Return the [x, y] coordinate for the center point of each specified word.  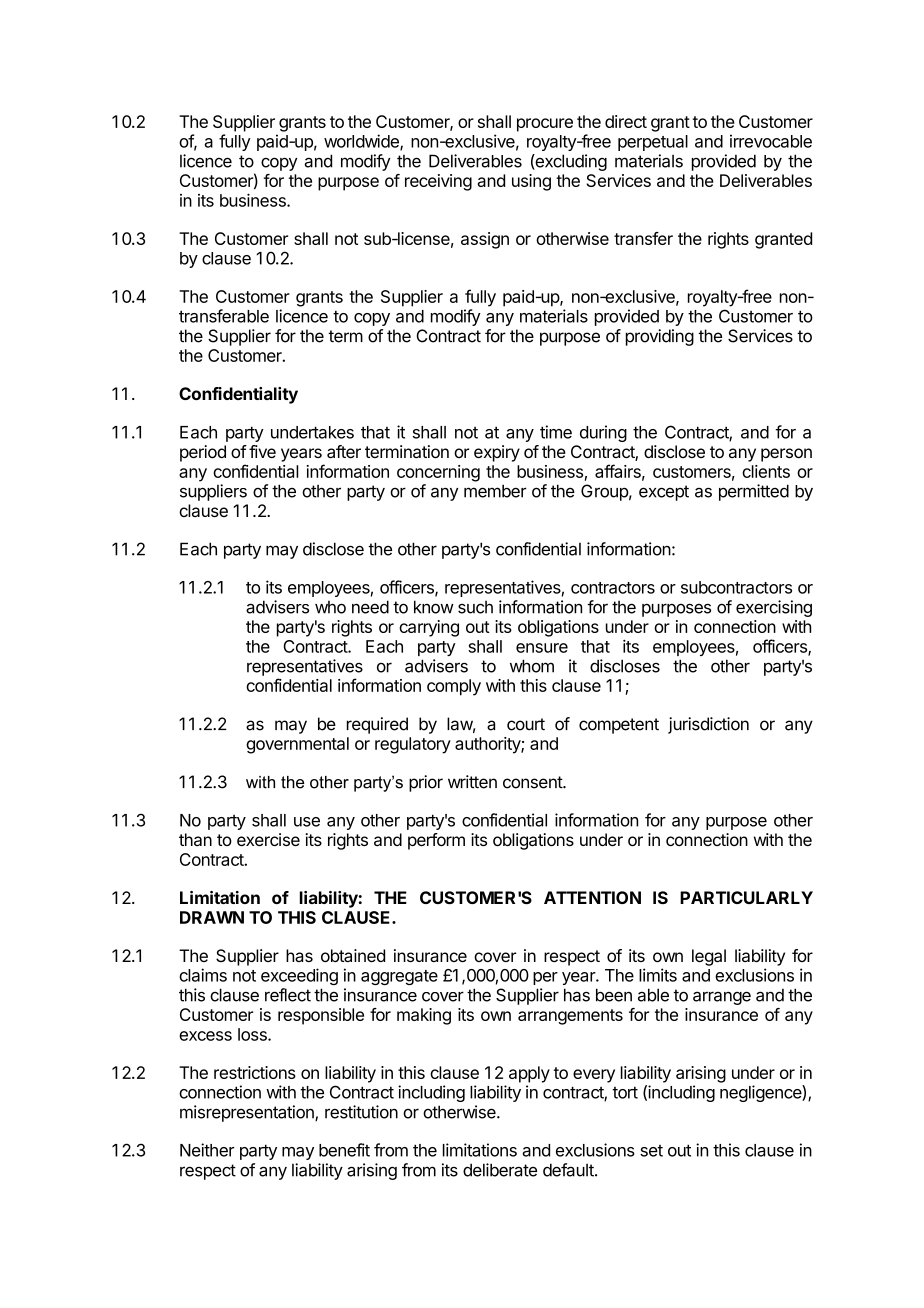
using [531, 182]
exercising [774, 608]
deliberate [500, 1170]
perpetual [653, 143]
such [475, 607]
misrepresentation [248, 1113]
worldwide [362, 142]
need [370, 607]
